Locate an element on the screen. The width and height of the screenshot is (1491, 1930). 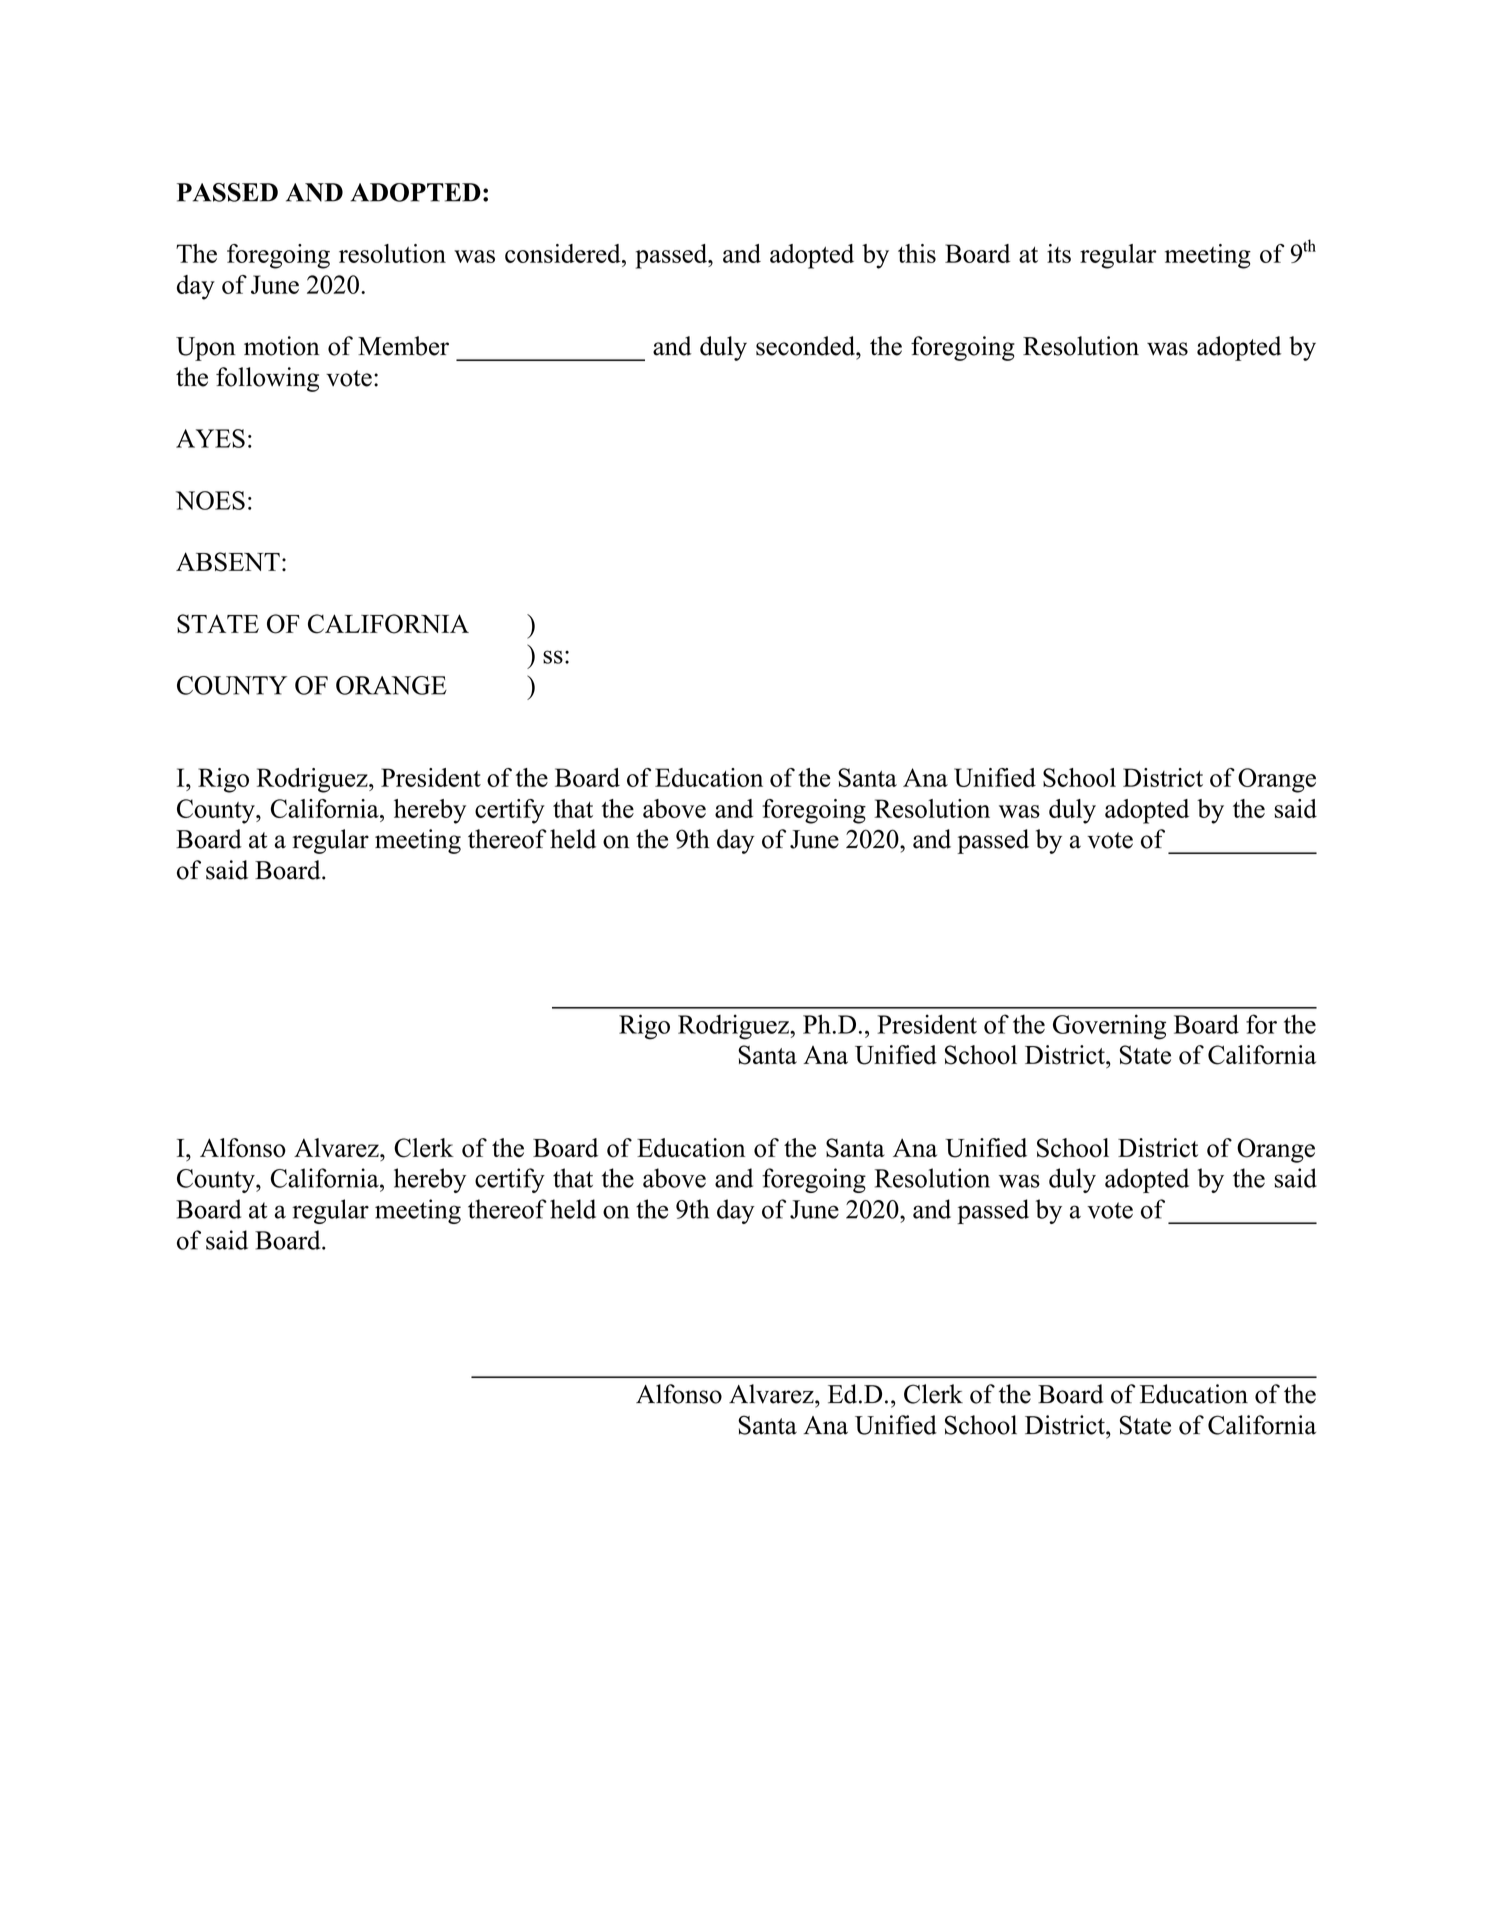
ABSENT is located at coordinates (228, 562).
